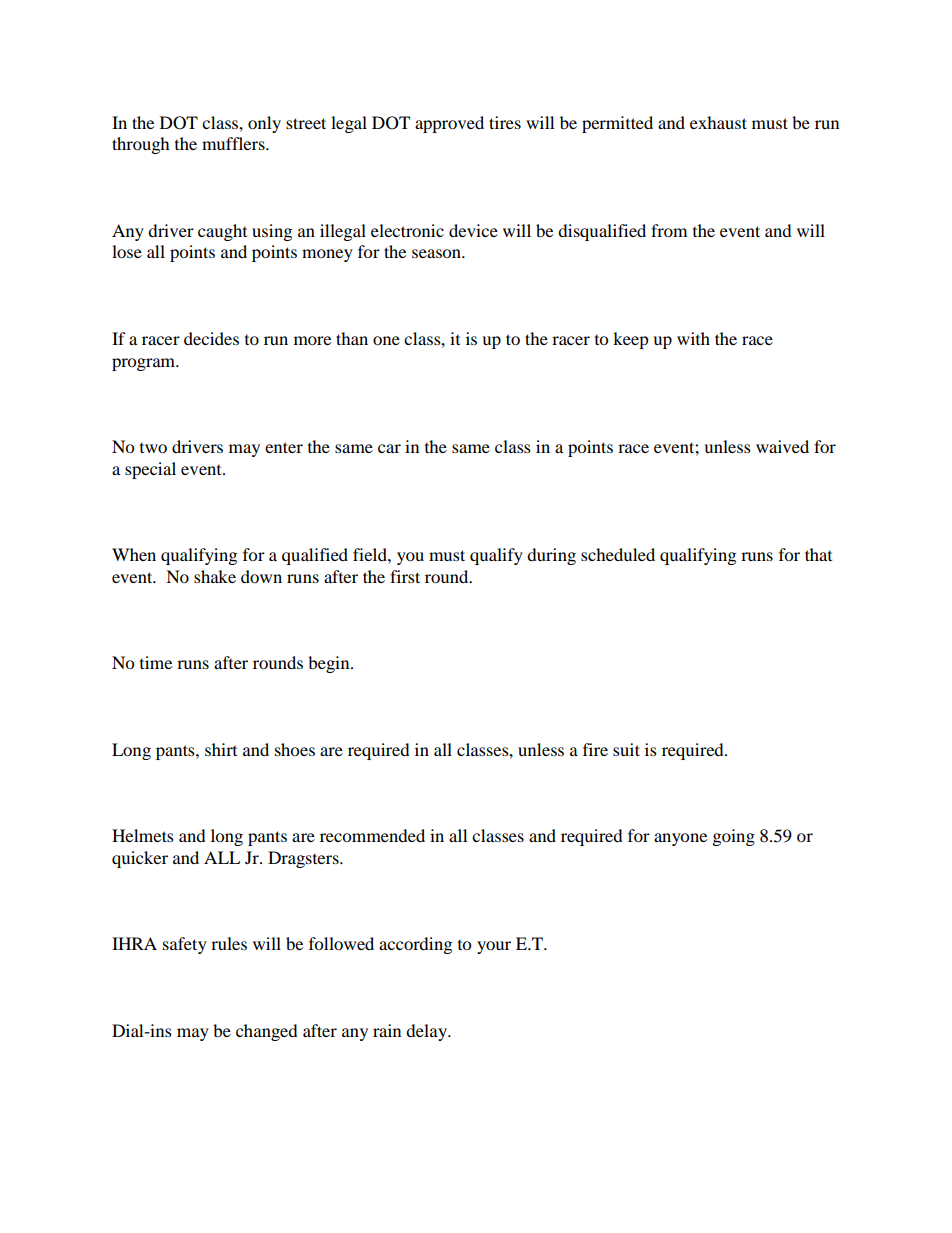 This page has height=1233, width=952. What do you see at coordinates (221, 749) in the page?
I see `shirt` at bounding box center [221, 749].
